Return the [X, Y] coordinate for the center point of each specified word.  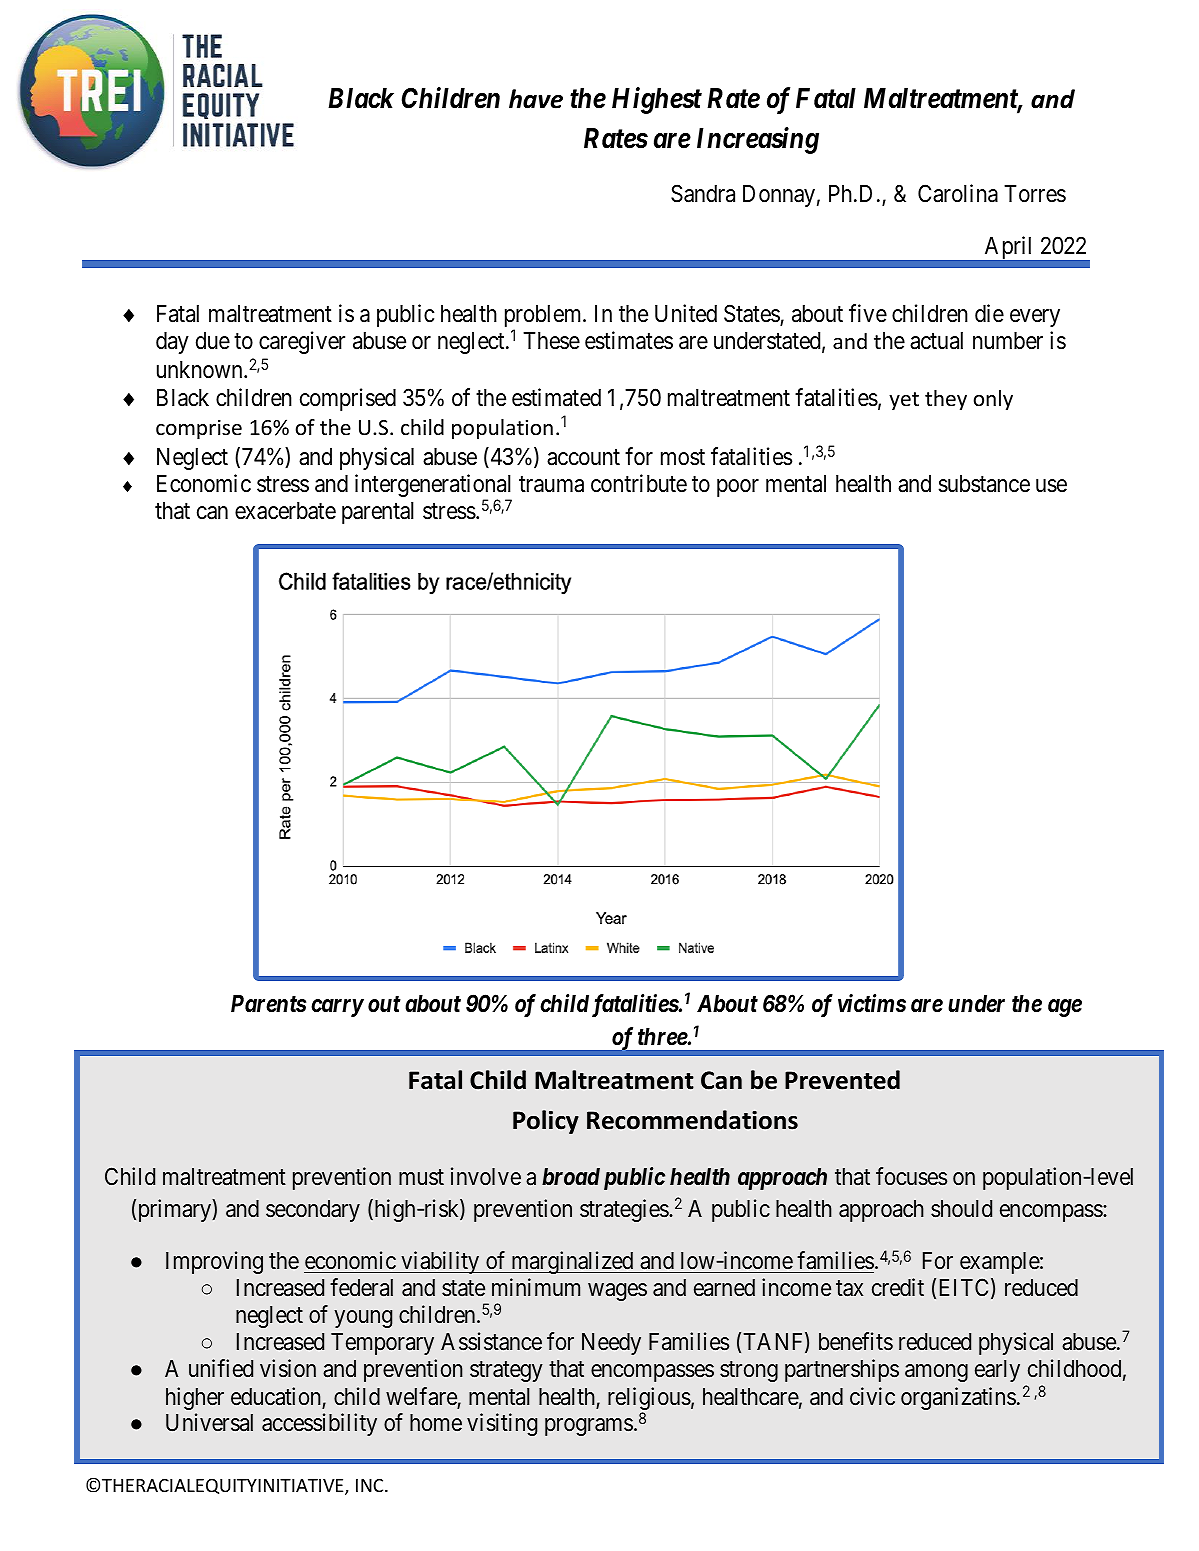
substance [984, 484]
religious [649, 1400]
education [277, 1397]
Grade [500, 614]
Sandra [703, 193]
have [536, 99]
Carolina [958, 193]
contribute [639, 483]
